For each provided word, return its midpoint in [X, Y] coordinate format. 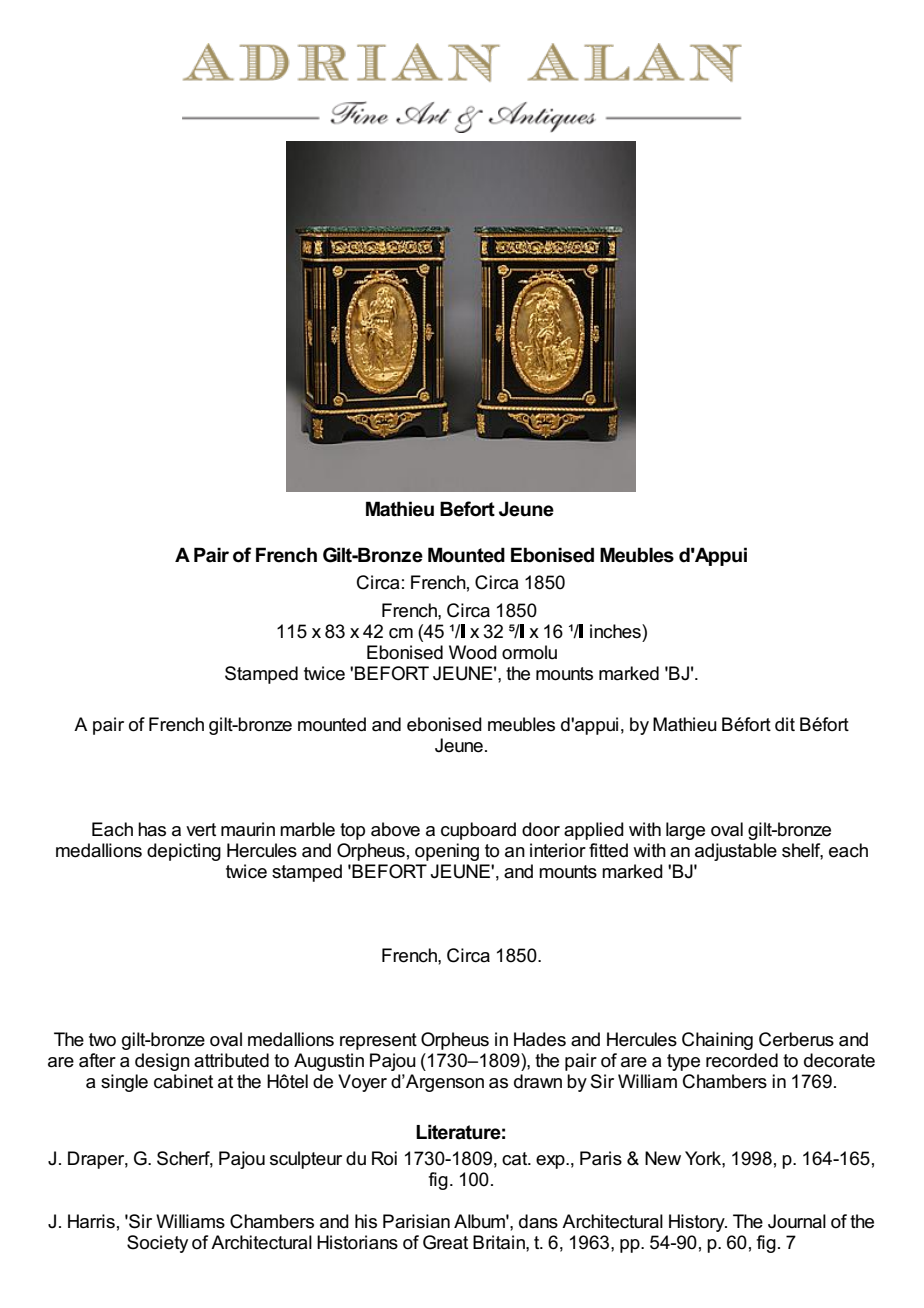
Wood [473, 652]
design [162, 1062]
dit [785, 724]
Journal [797, 1221]
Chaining [717, 1041]
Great [445, 1242]
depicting [184, 852]
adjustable [736, 852]
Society [157, 1244]
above [395, 829]
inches [616, 631]
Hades [540, 1039]
